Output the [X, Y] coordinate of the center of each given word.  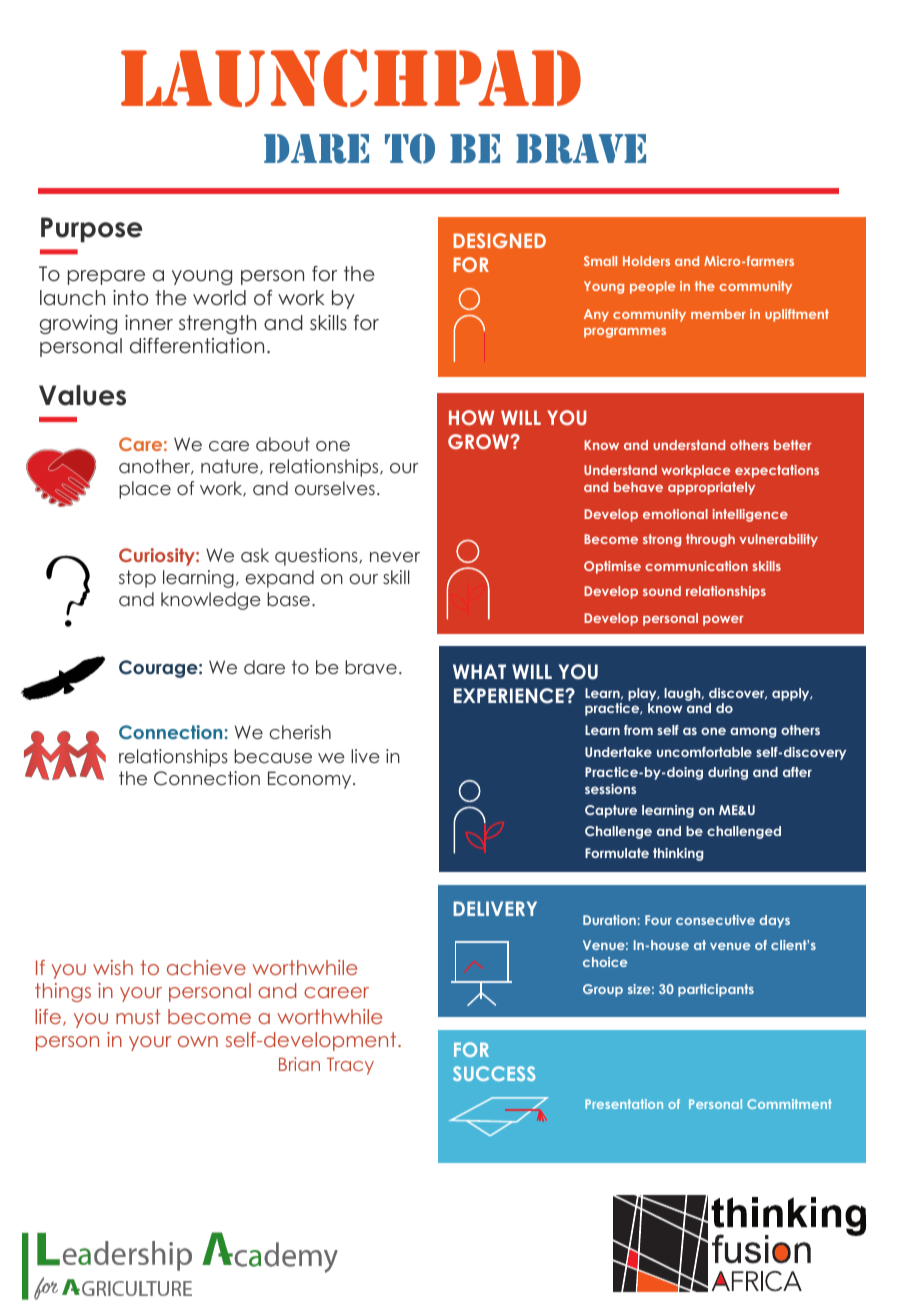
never [395, 557]
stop [137, 579]
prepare [106, 277]
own [198, 1041]
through [710, 540]
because [273, 756]
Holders [646, 261]
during [728, 773]
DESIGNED [499, 240]
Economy [311, 780]
